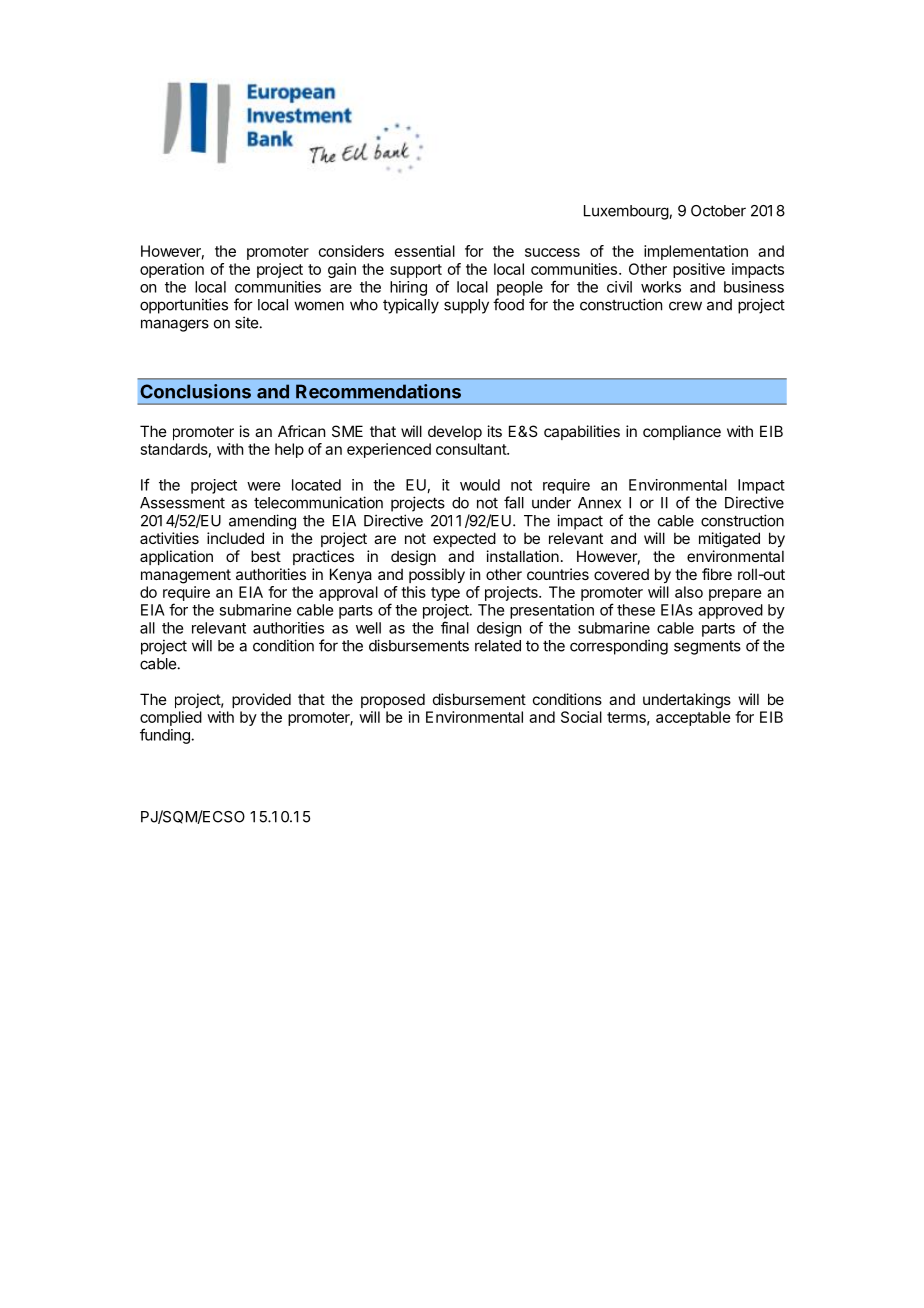  What do you see at coordinates (393, 700) in the screenshot?
I see `proposed` at bounding box center [393, 700].
